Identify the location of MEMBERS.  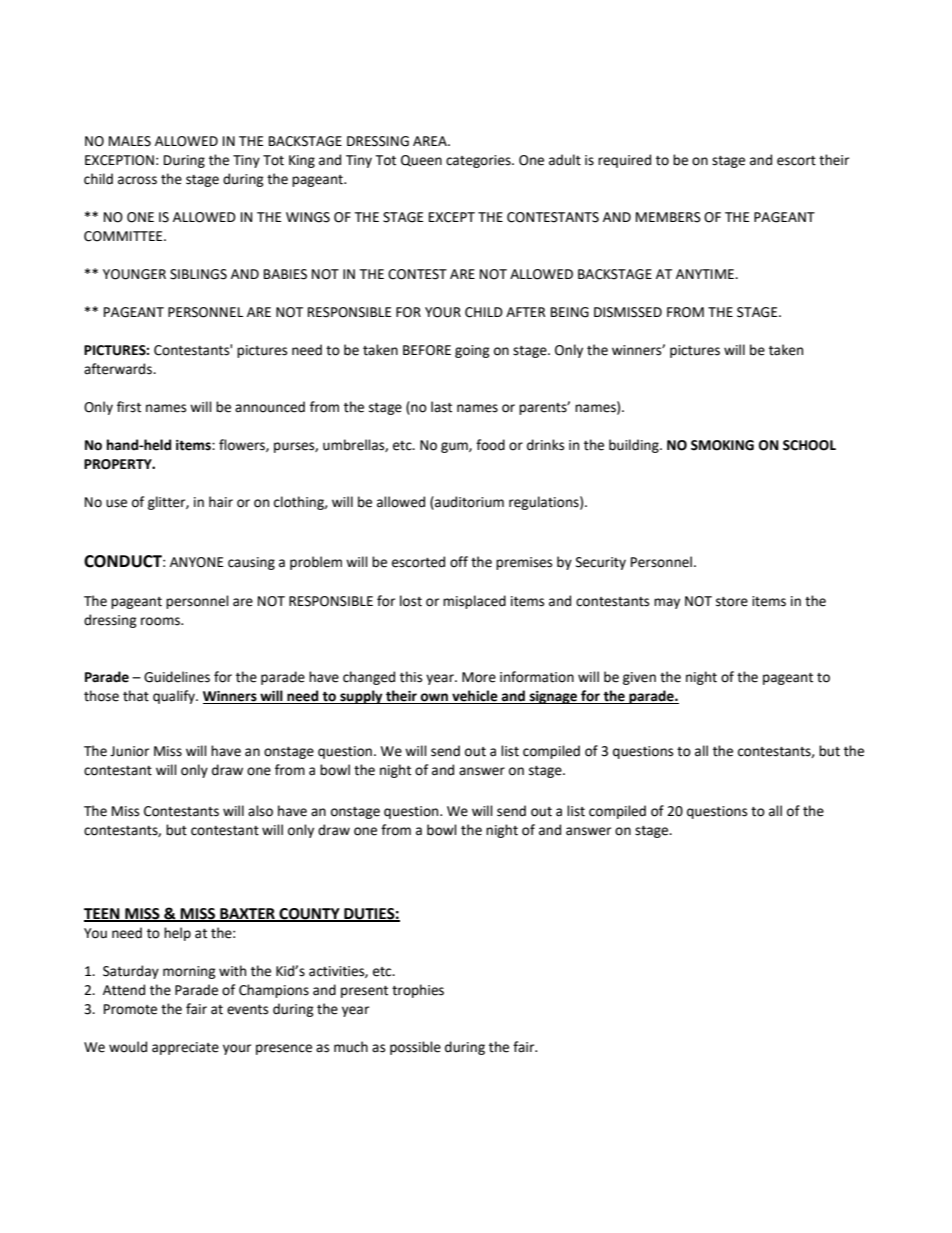
(668, 217).
